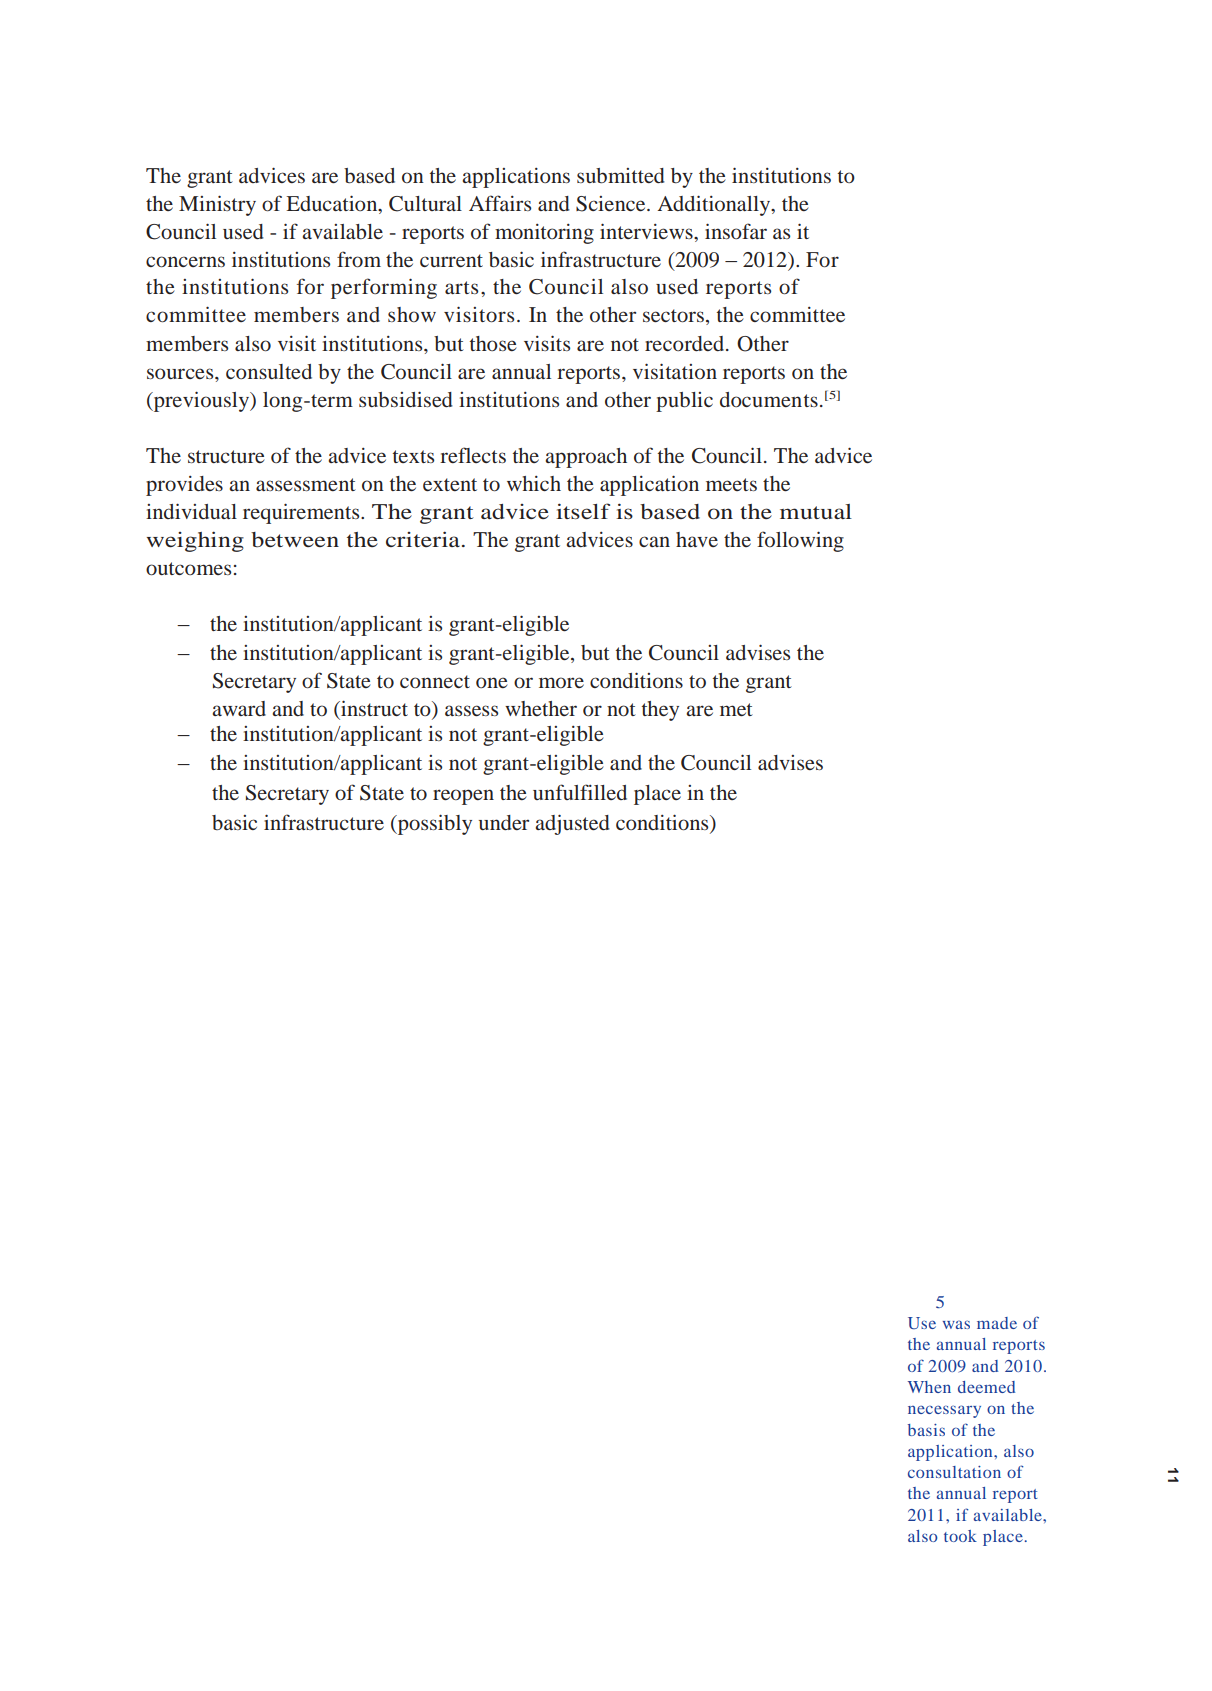  Describe the element at coordinates (954, 1472) in the document. I see `consultation` at that location.
